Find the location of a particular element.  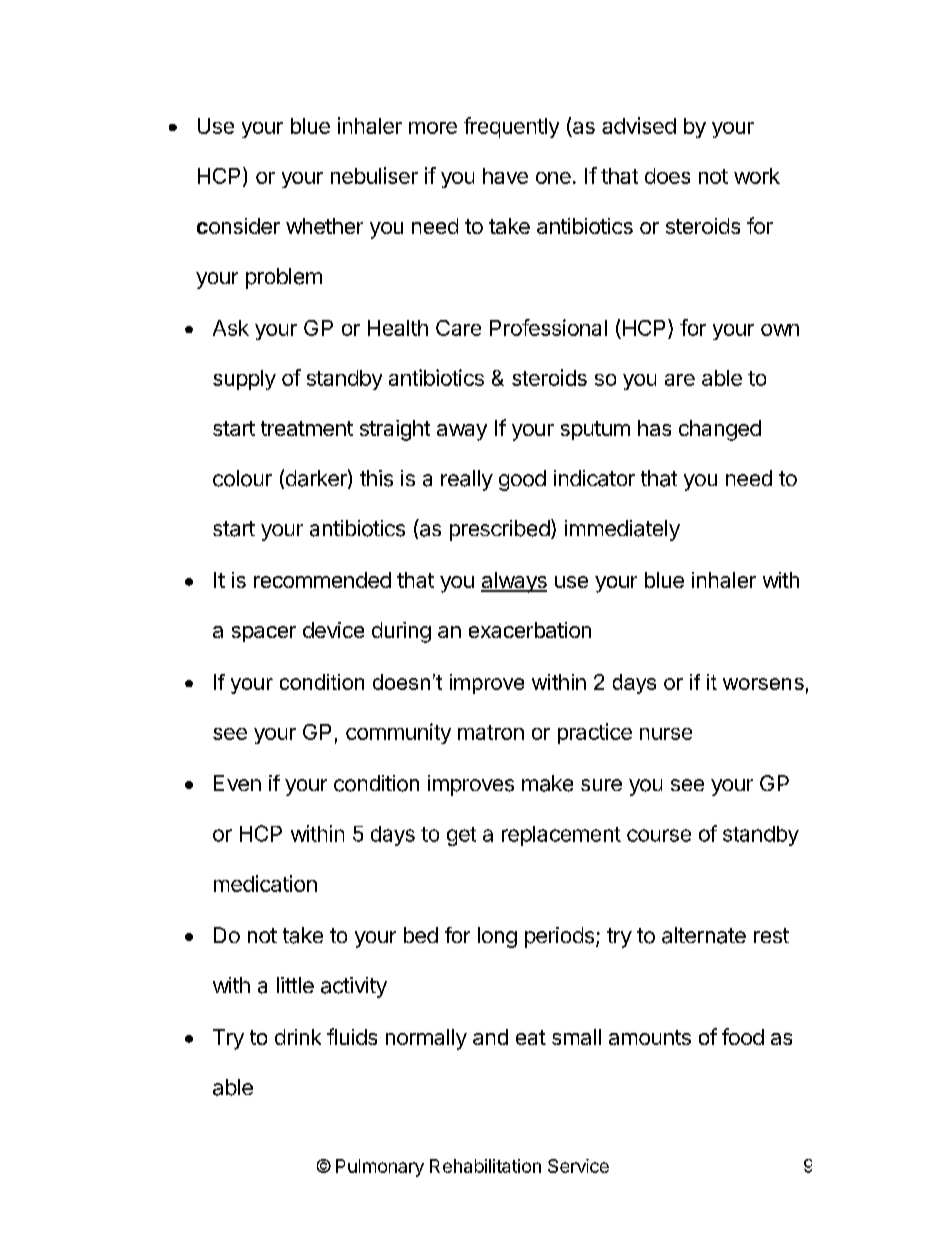

have is located at coordinates (505, 176).
